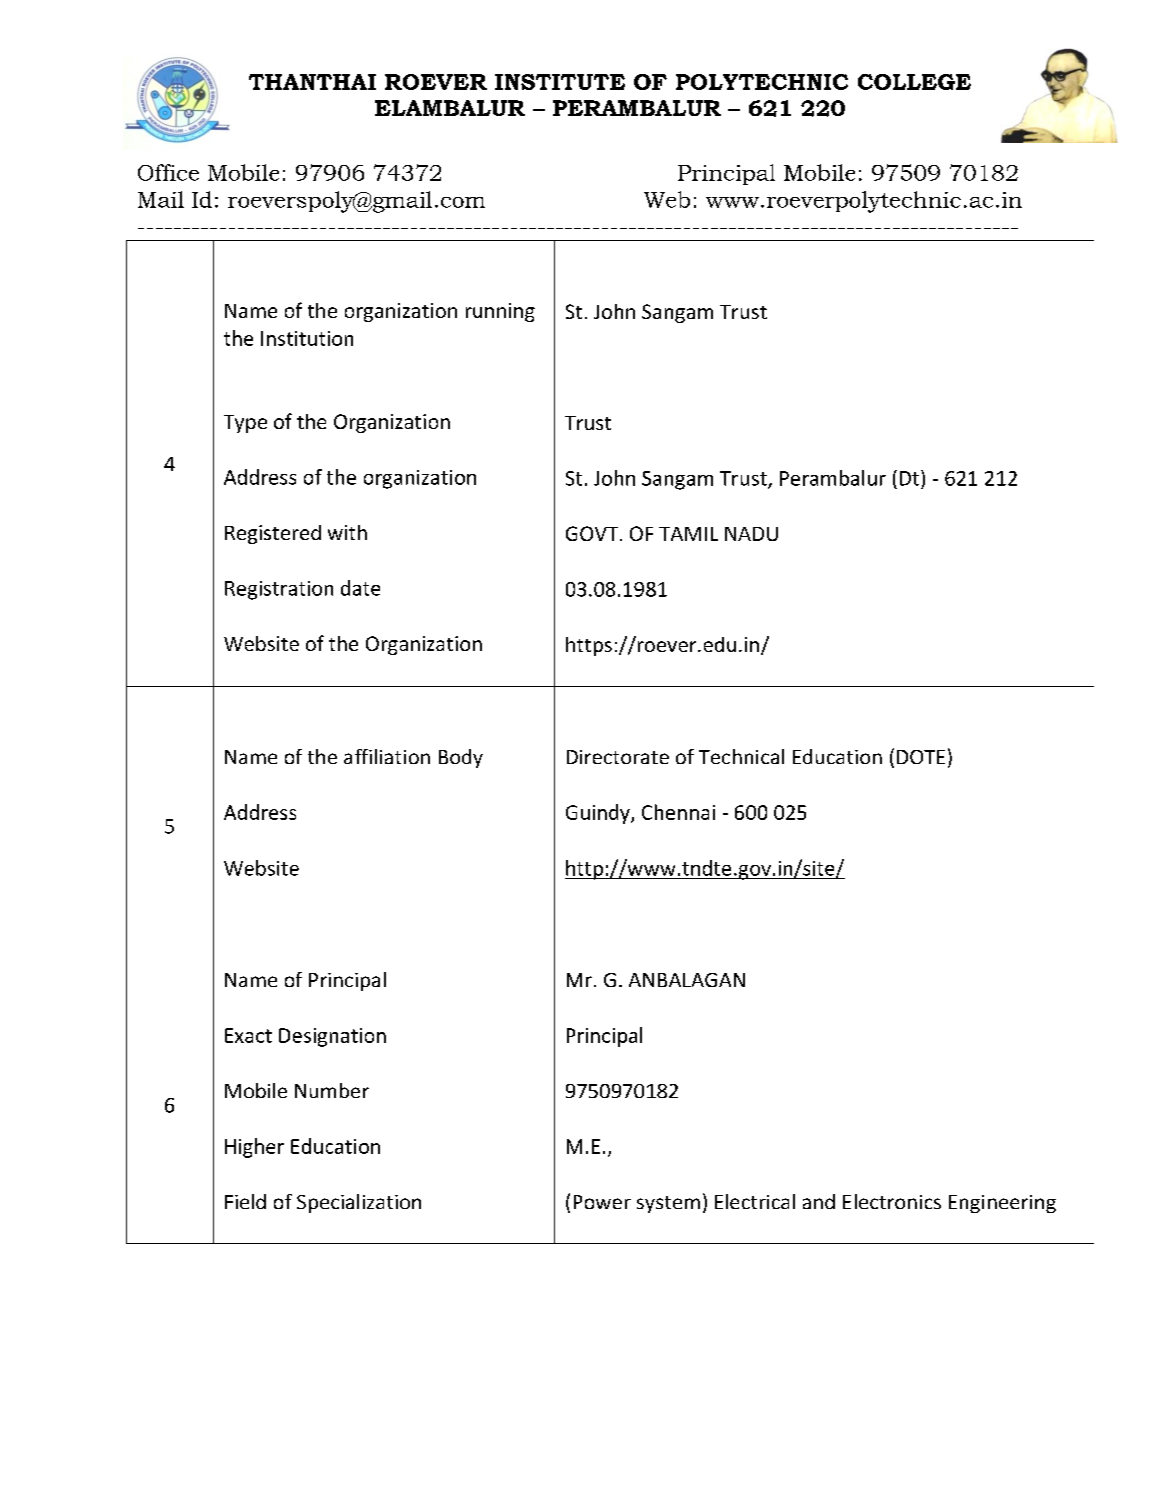  What do you see at coordinates (592, 533) in the page?
I see `GOVT` at bounding box center [592, 533].
